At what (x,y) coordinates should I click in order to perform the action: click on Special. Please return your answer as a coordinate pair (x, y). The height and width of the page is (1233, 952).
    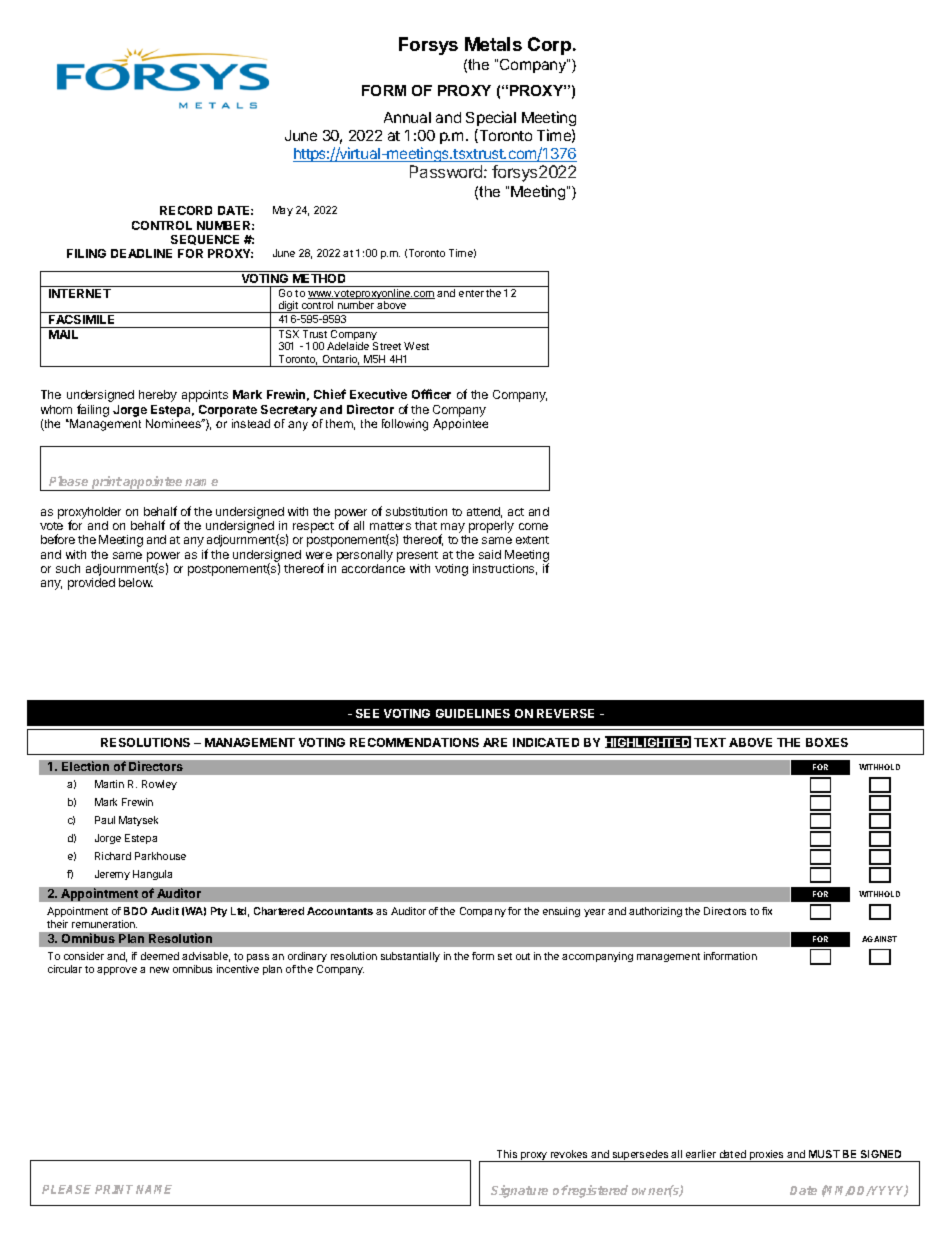
    Looking at the image, I should click on (491, 118).
